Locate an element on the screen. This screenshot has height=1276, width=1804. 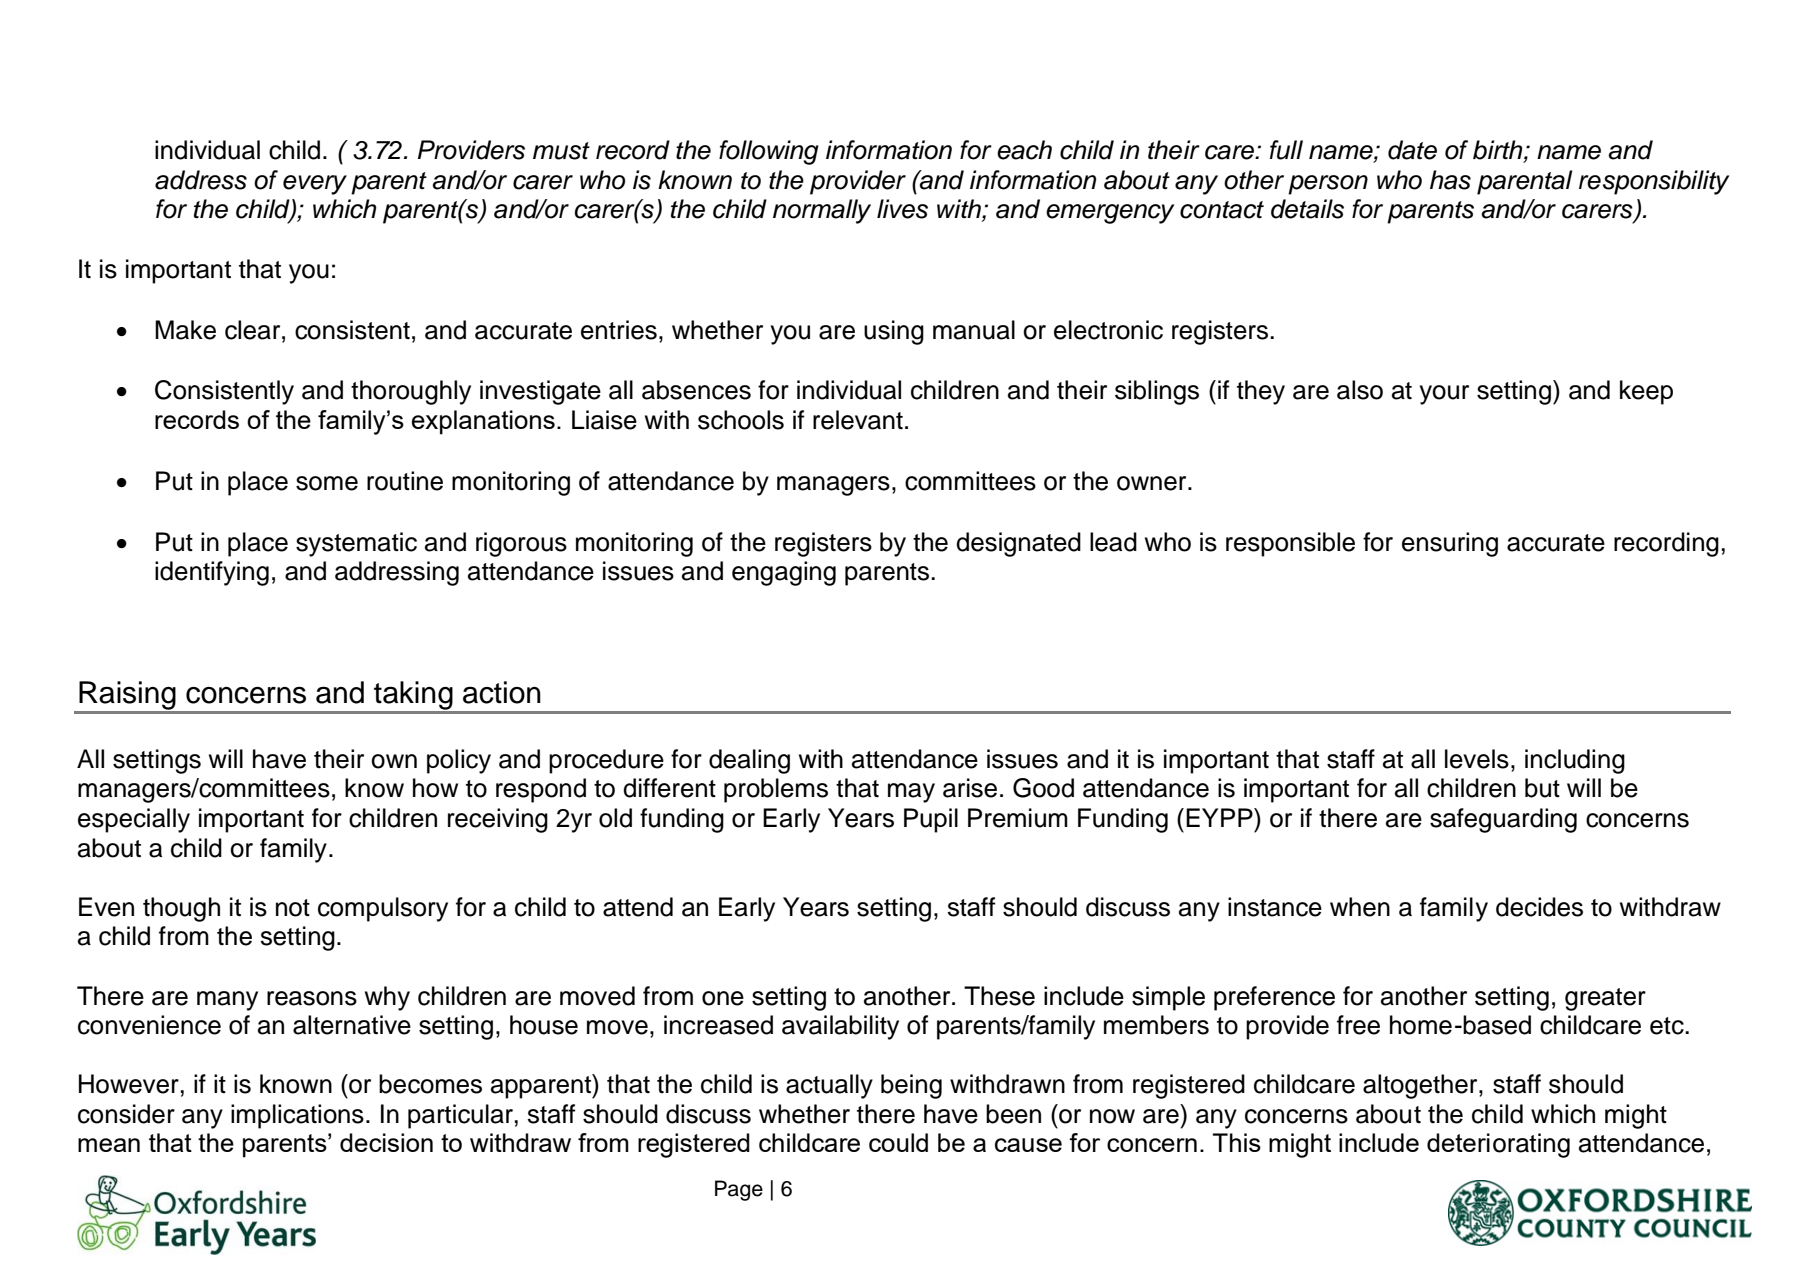
has is located at coordinates (1450, 180).
